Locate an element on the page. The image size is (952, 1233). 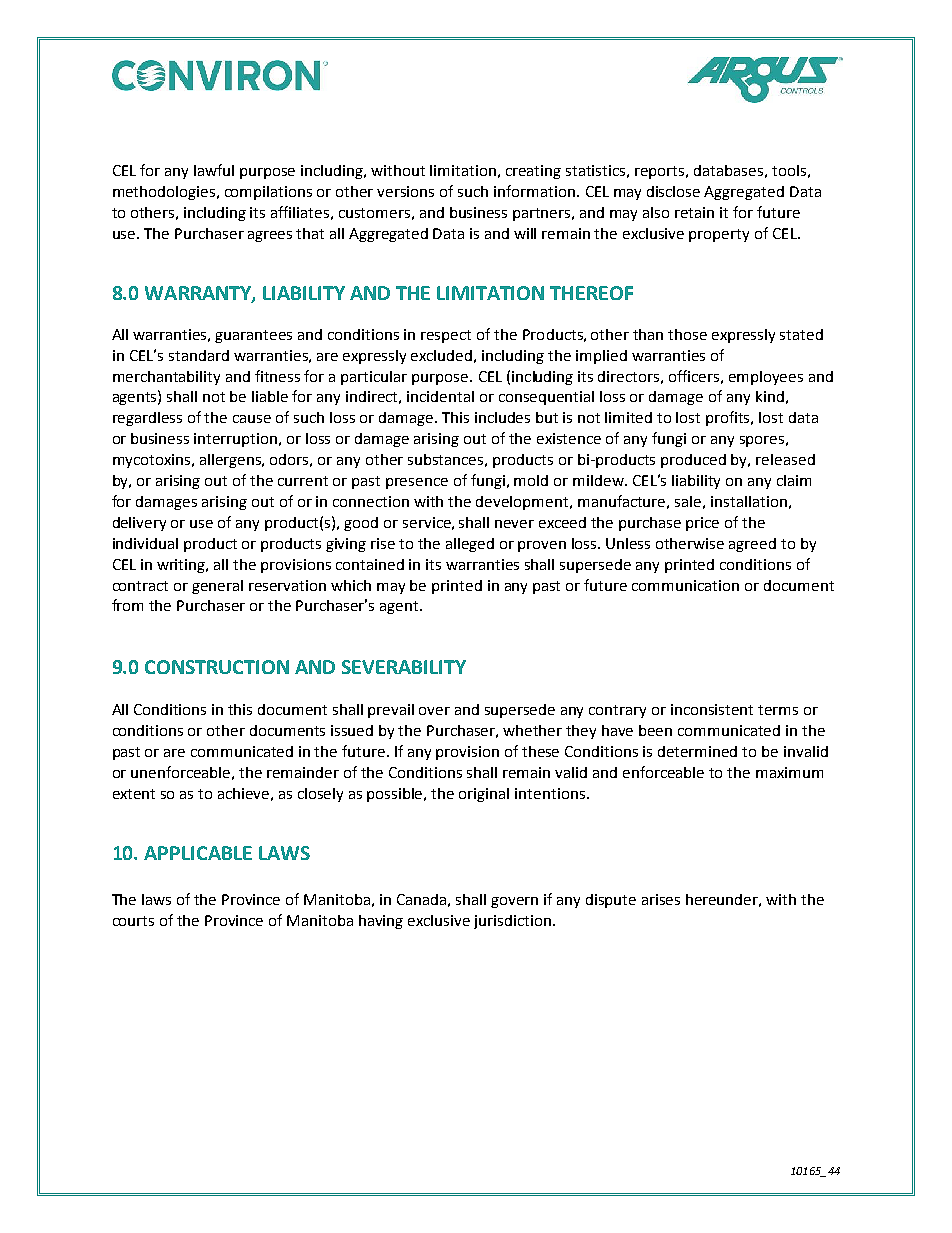
retain is located at coordinates (694, 212).
